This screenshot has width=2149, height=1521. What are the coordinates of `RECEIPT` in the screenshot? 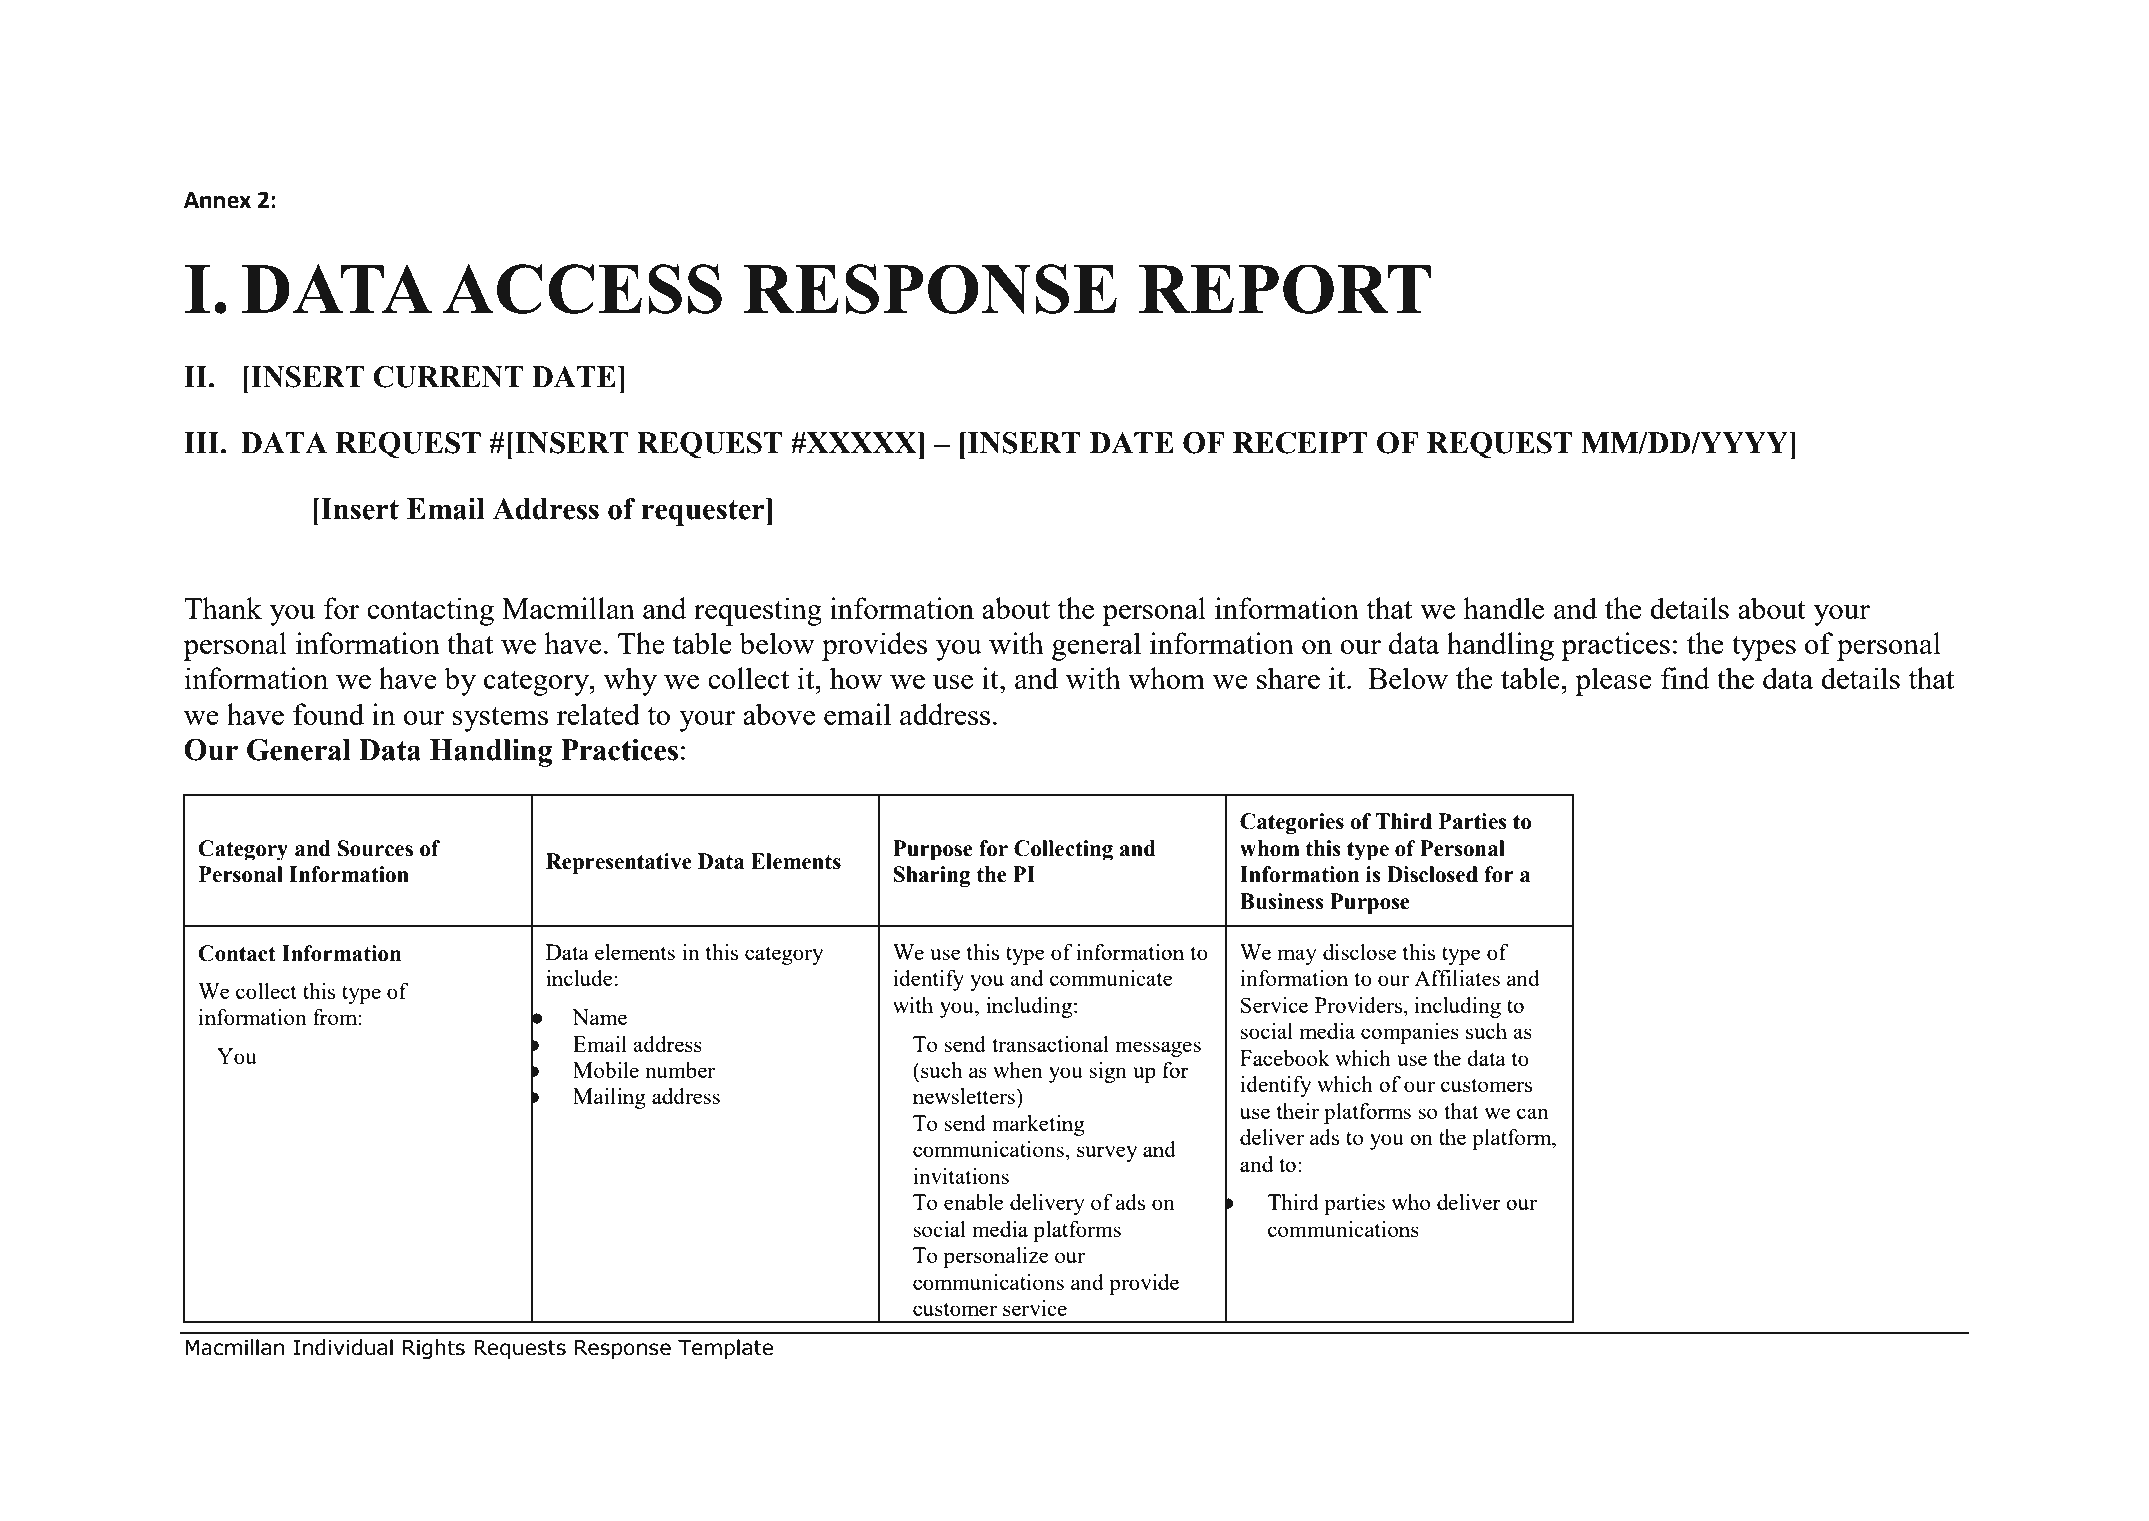 It's located at (1300, 443).
